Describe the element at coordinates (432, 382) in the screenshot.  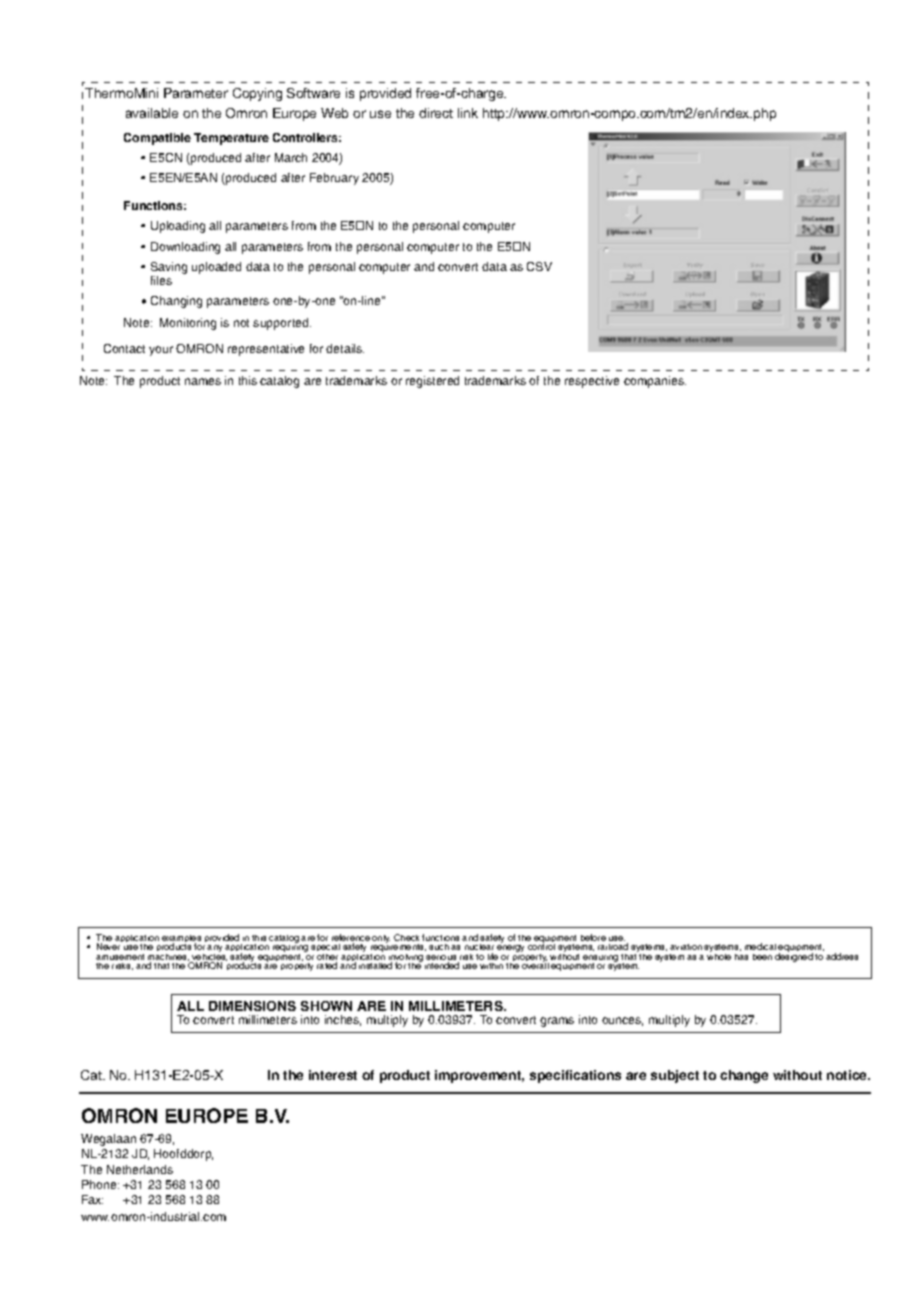
I see `registered` at that location.
